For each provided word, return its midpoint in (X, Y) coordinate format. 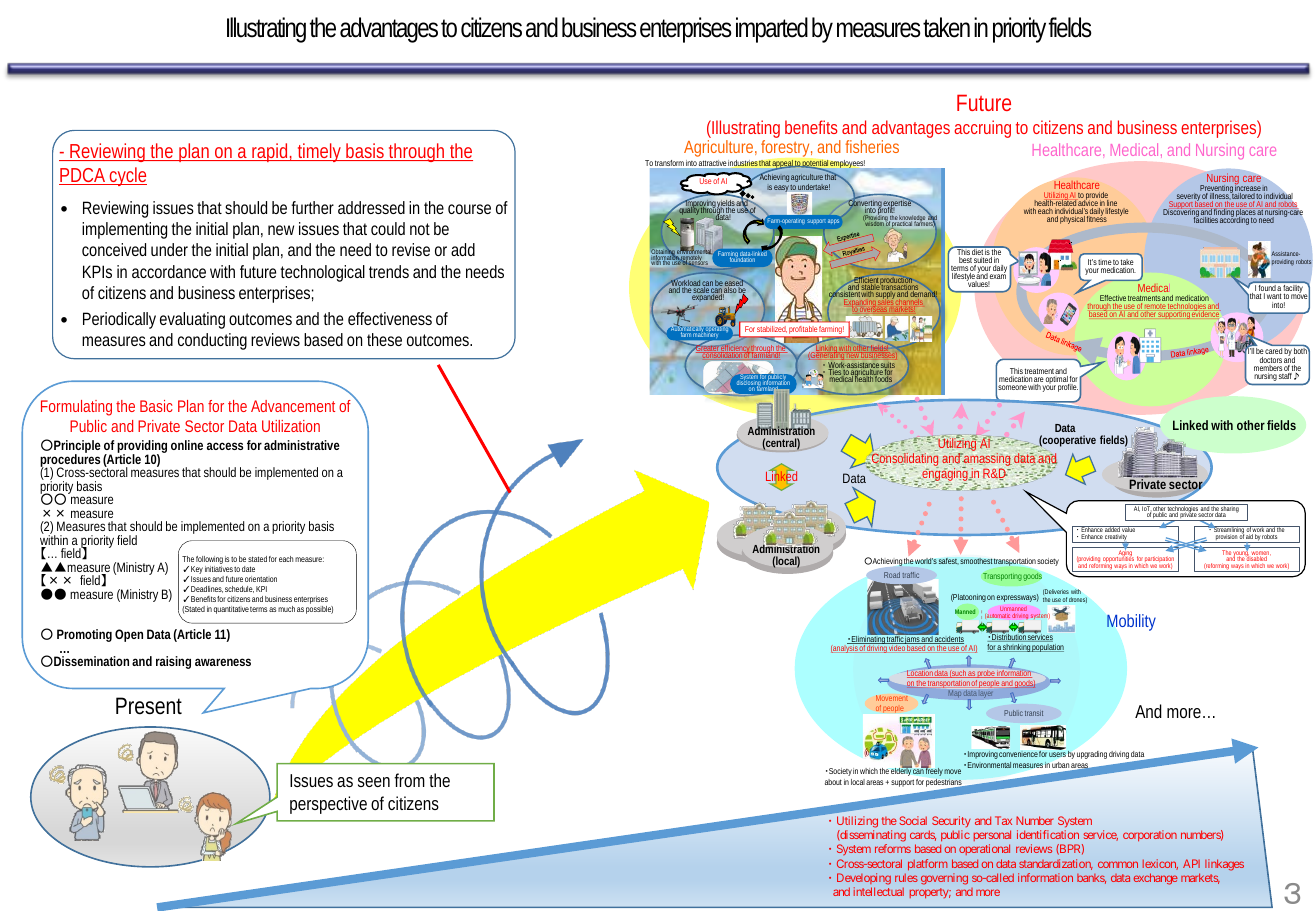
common (1118, 864)
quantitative (231, 610)
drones (1078, 600)
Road (892, 575)
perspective (328, 805)
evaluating (192, 320)
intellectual (879, 891)
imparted (772, 30)
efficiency (735, 350)
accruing (982, 129)
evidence (1206, 314)
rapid (269, 152)
